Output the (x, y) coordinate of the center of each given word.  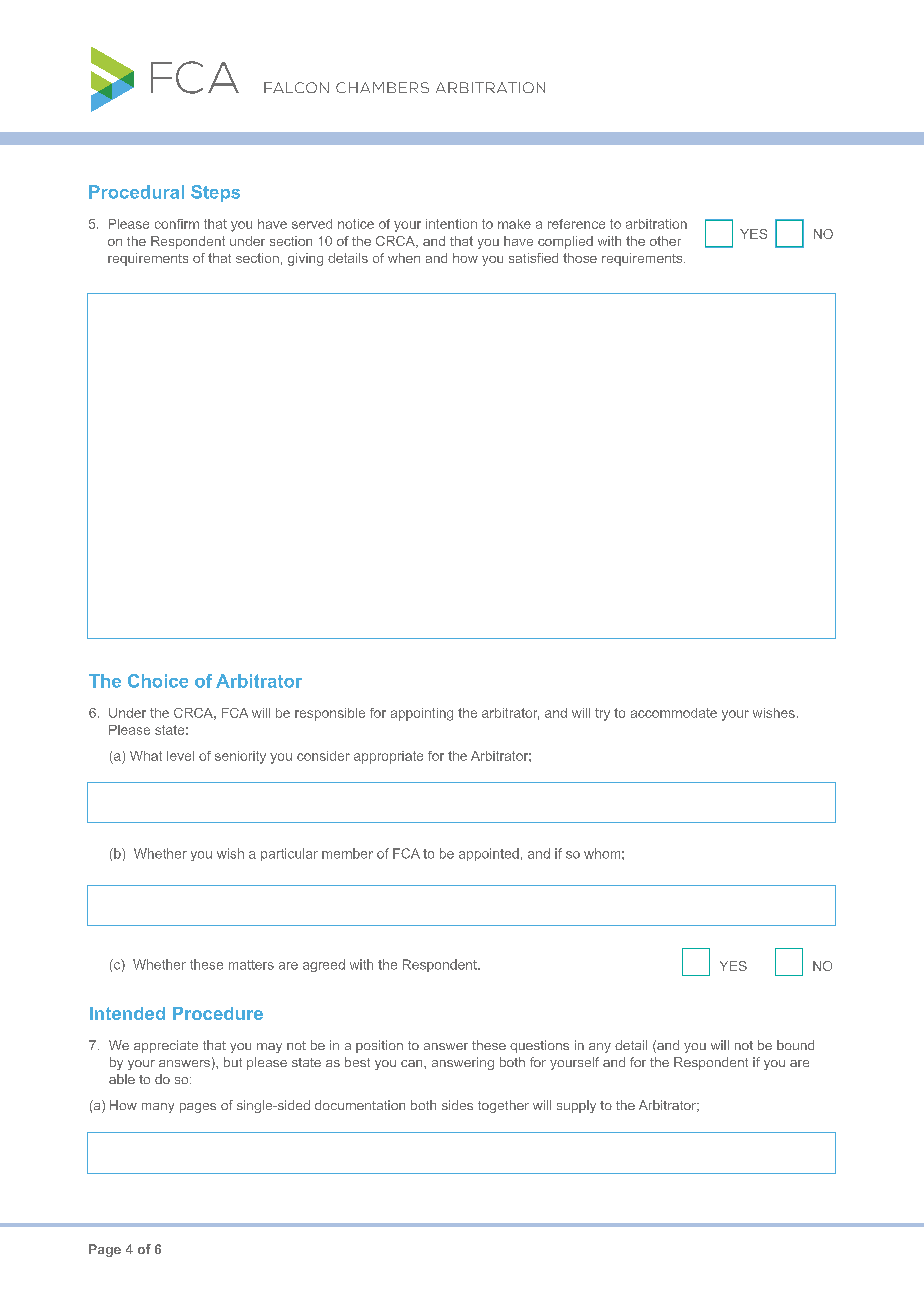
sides (457, 1105)
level (180, 756)
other (665, 241)
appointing (422, 714)
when (404, 258)
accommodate (674, 713)
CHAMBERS (382, 87)
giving (305, 259)
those (580, 258)
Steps (215, 193)
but (233, 1062)
